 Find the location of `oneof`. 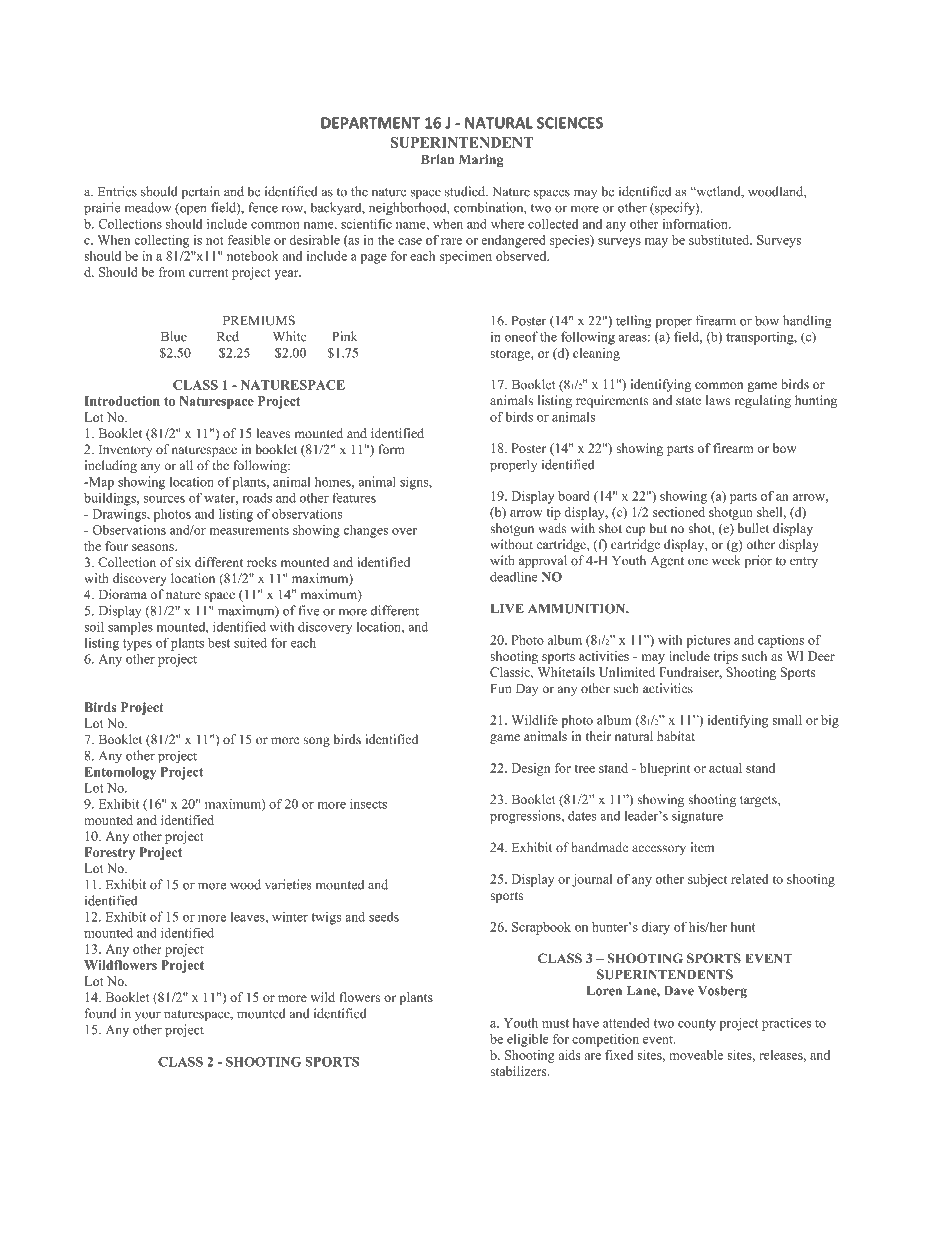

oneof is located at coordinates (521, 336).
